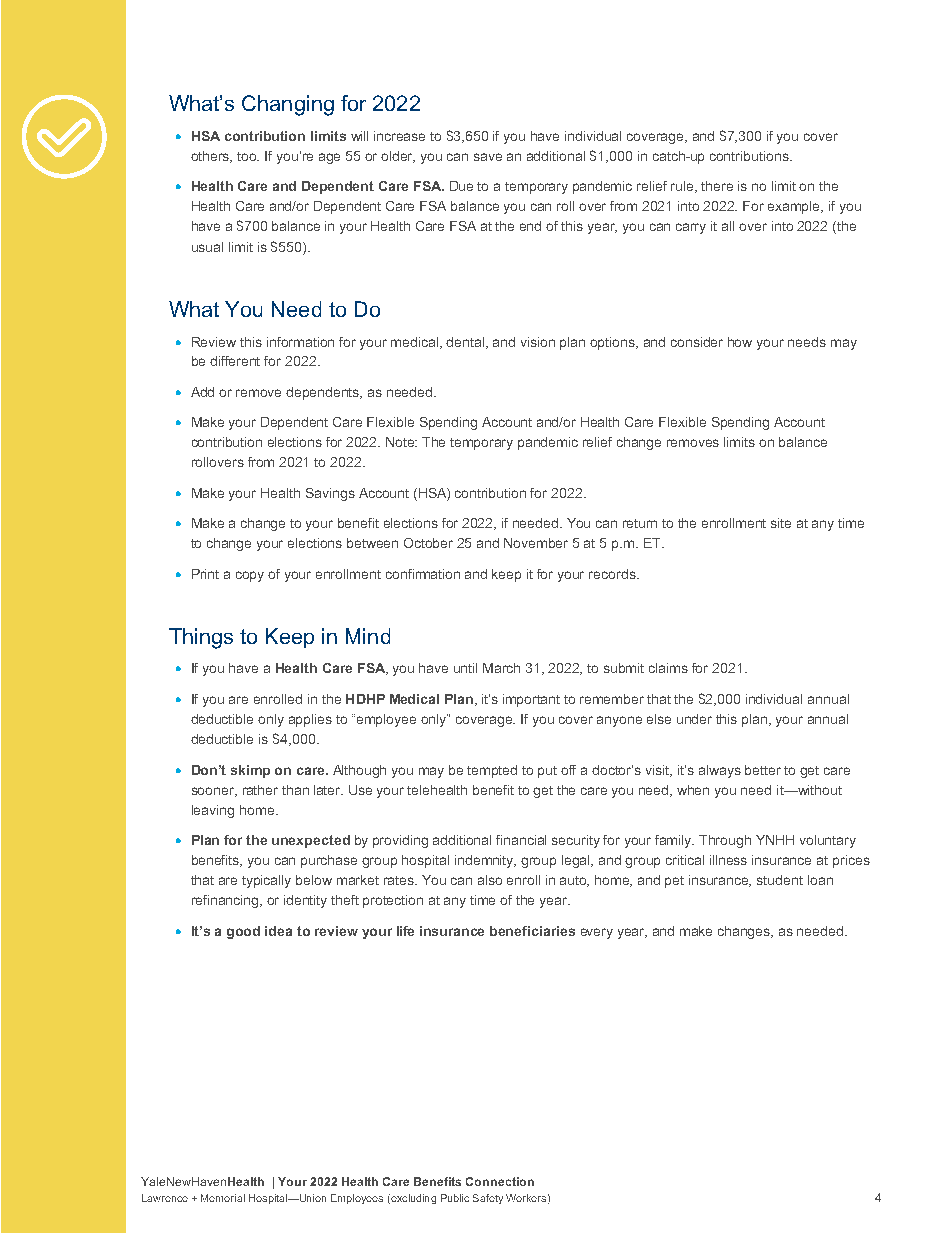 The image size is (952, 1233). I want to click on different, so click(235, 361).
